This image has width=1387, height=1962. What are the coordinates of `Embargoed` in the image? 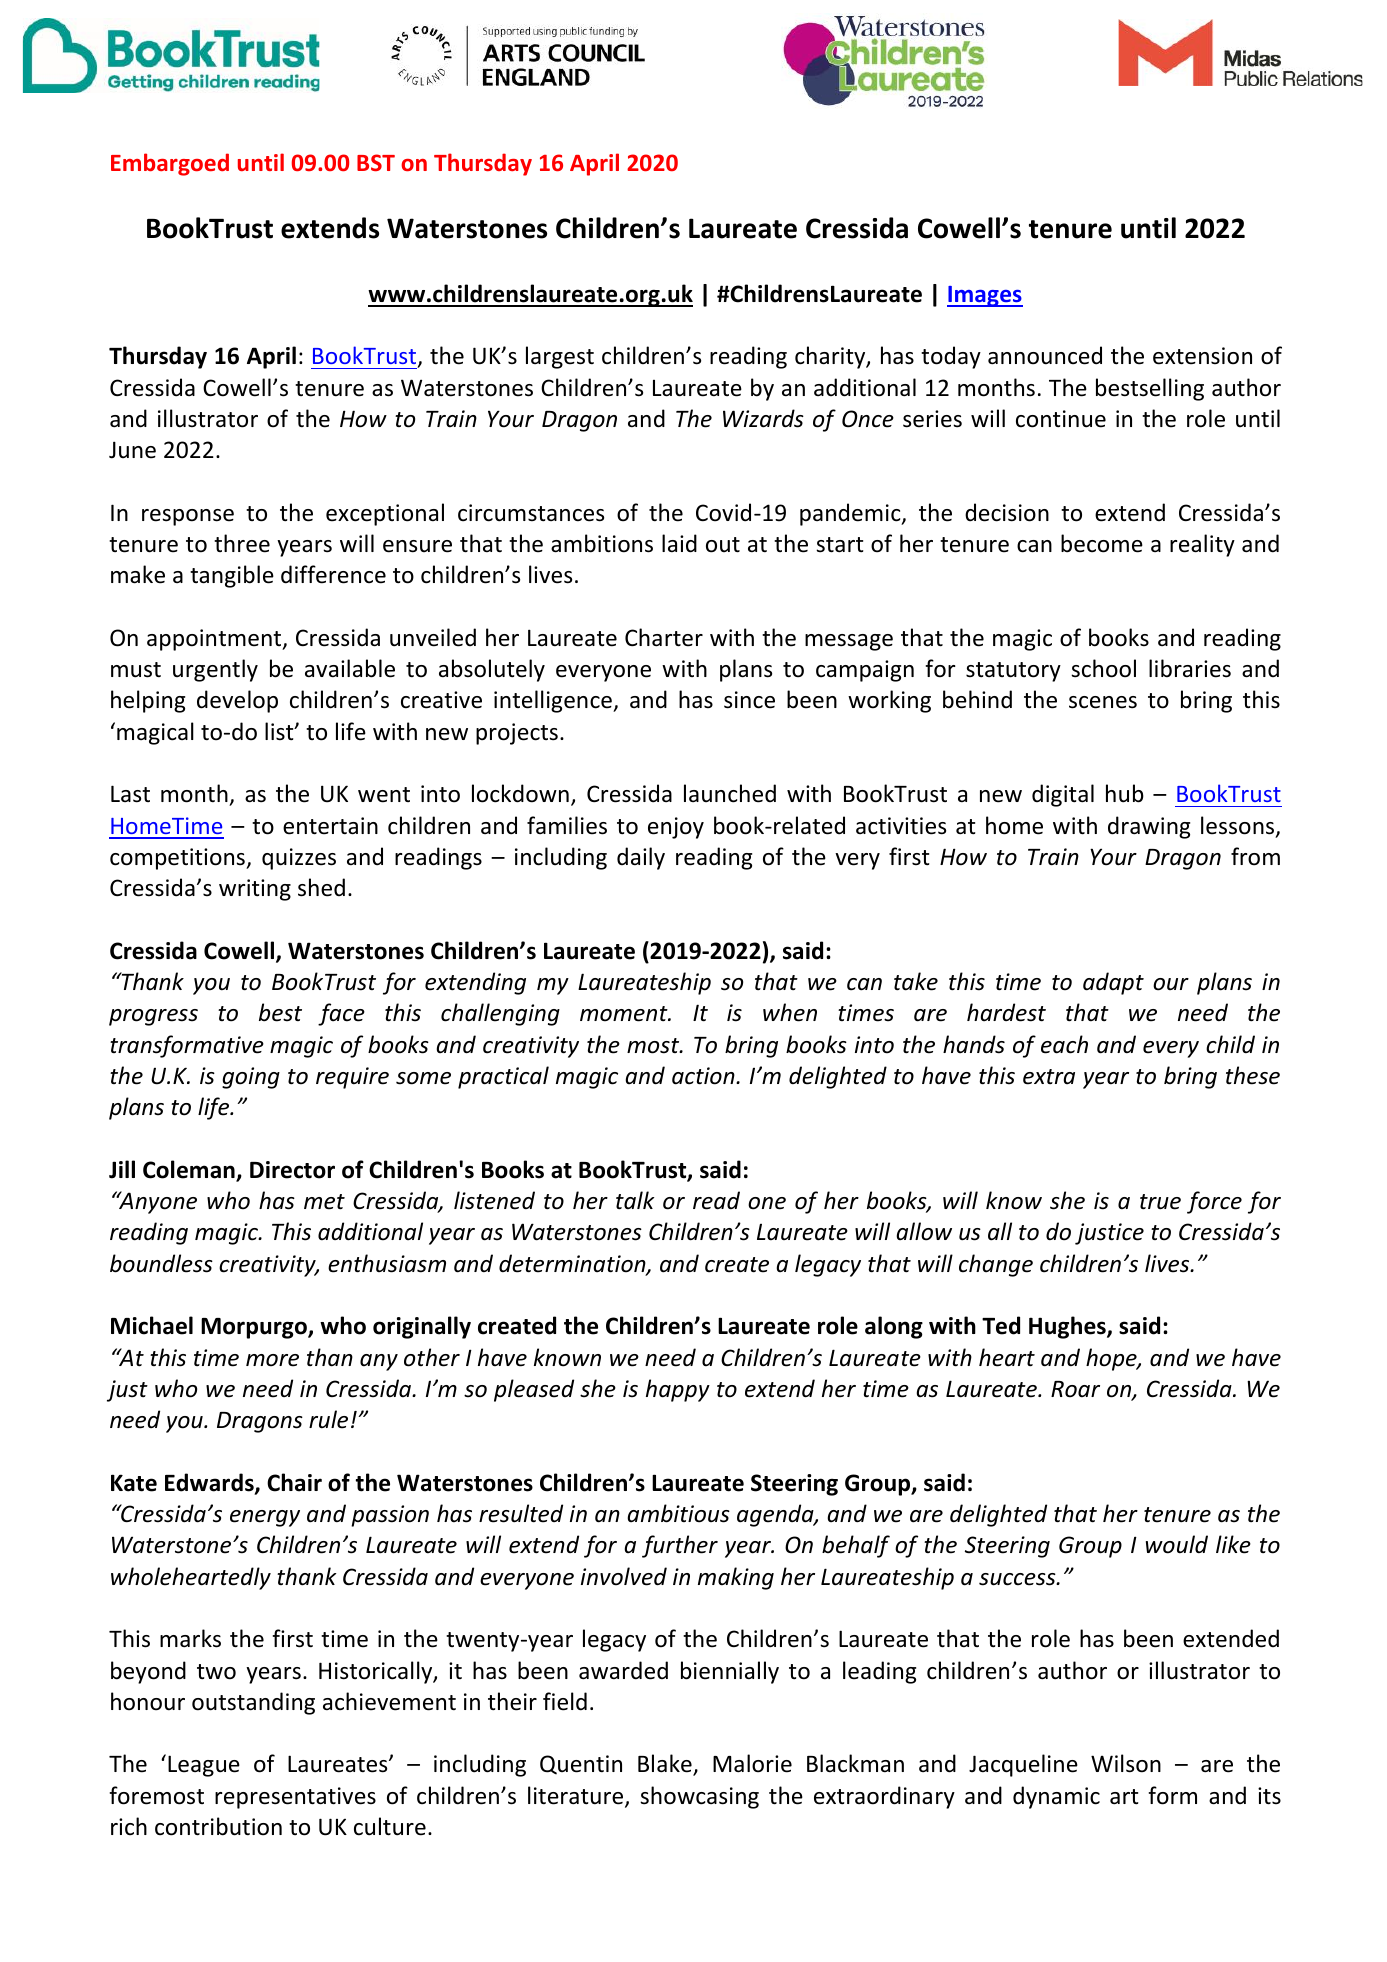 It's located at (170, 164).
